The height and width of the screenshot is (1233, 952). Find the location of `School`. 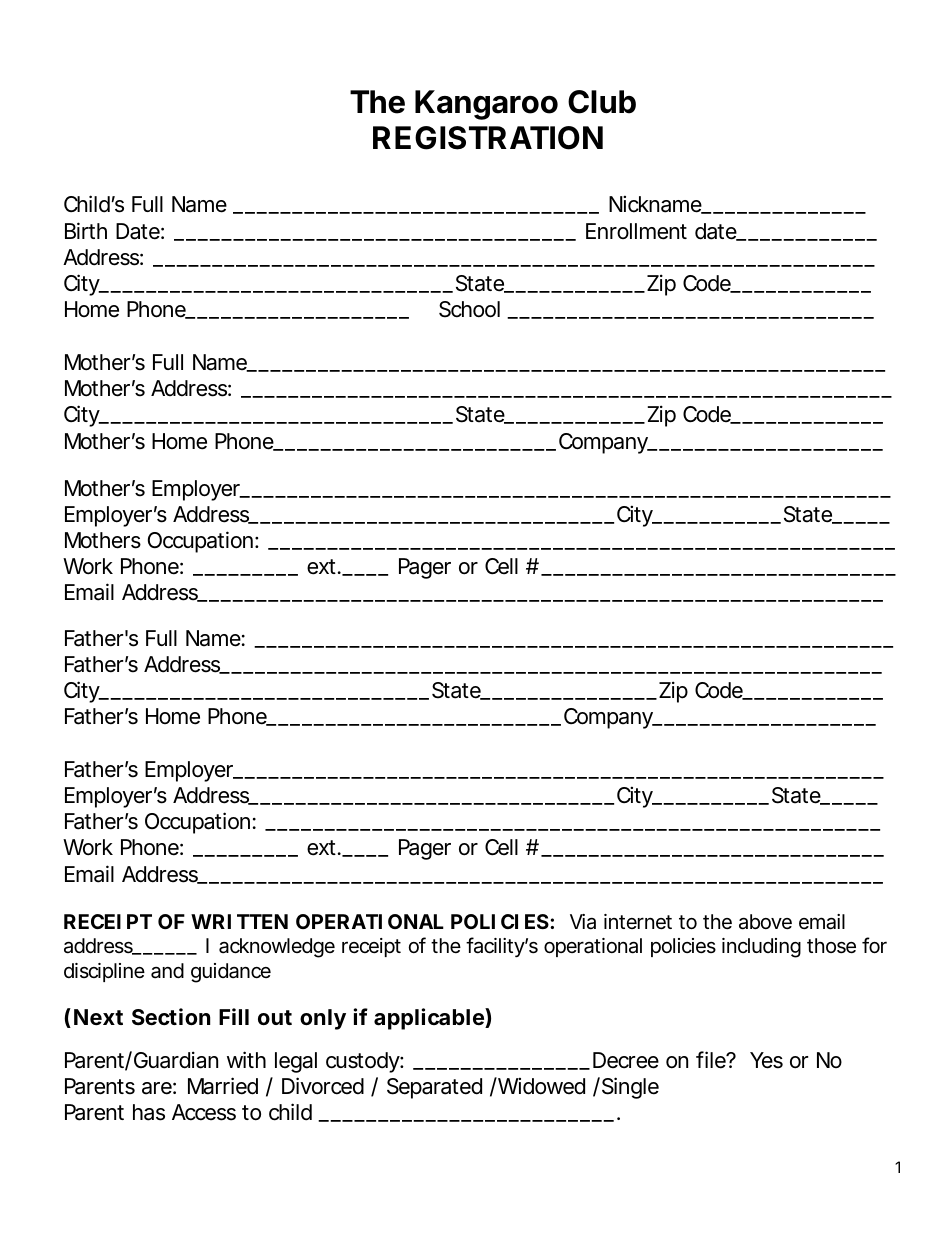

School is located at coordinates (469, 309).
